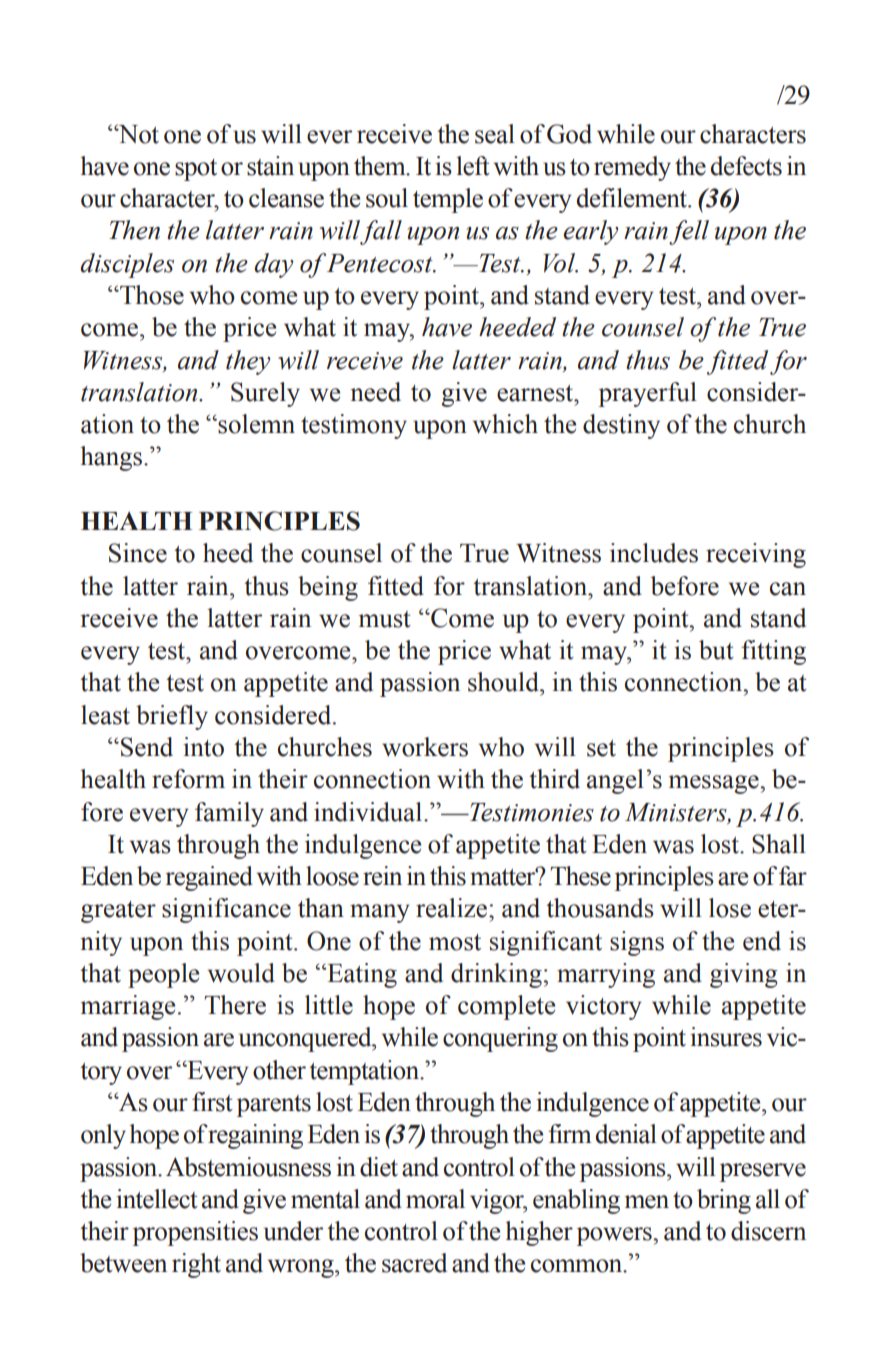 The height and width of the document is (1372, 887). Describe the element at coordinates (172, 717) in the document. I see `briefly` at that location.
